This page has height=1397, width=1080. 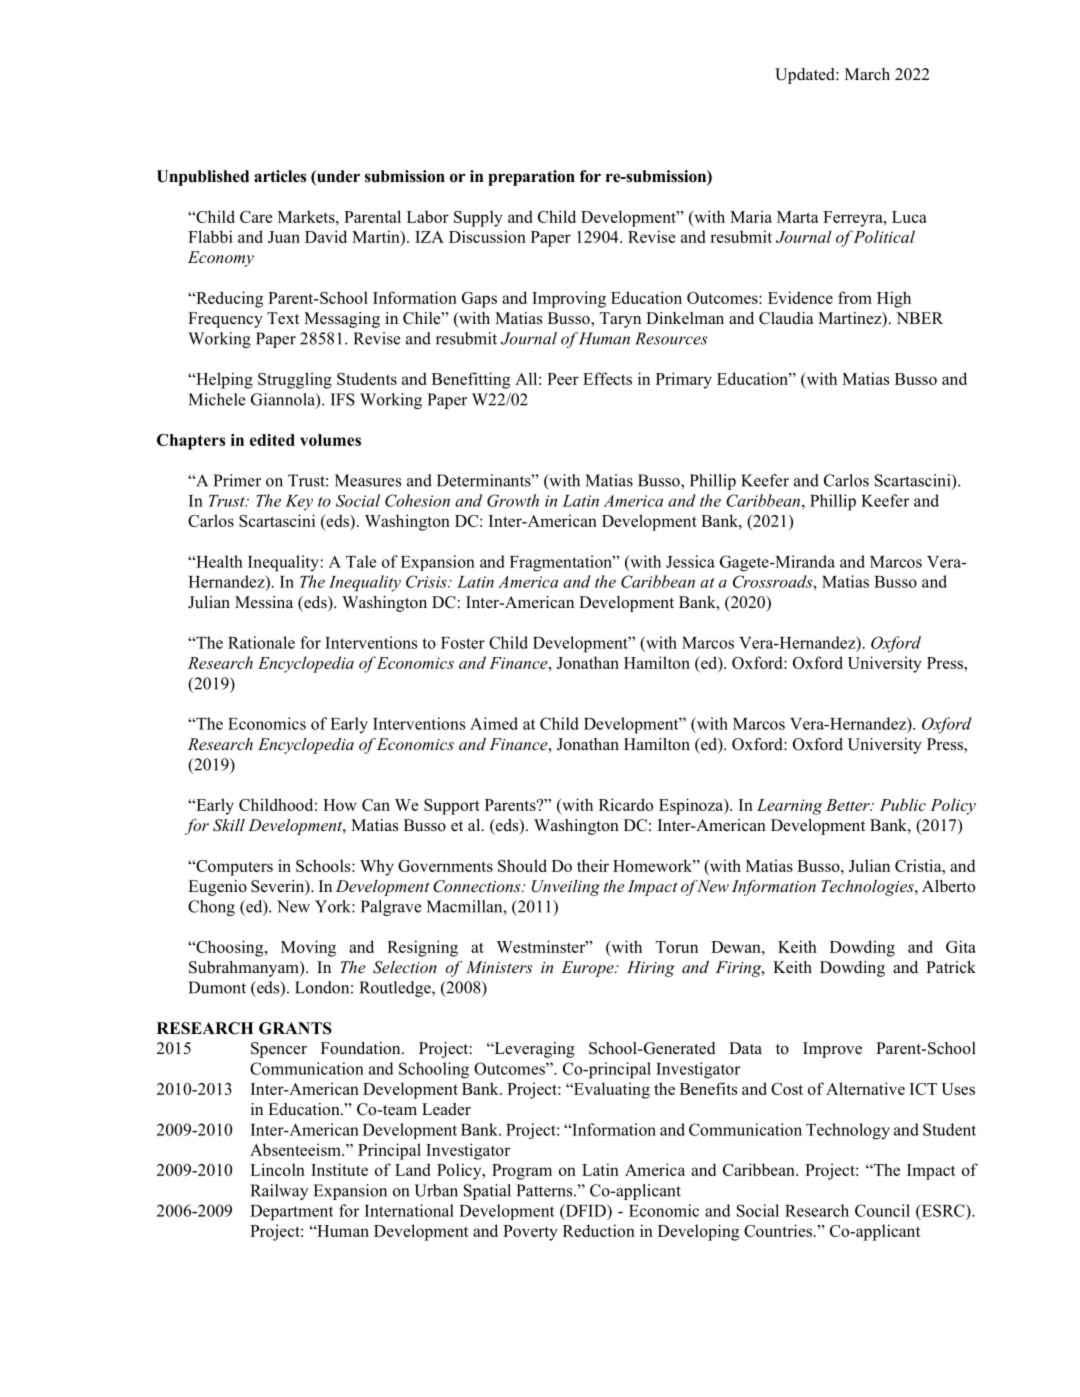 I want to click on Foster, so click(x=463, y=643).
